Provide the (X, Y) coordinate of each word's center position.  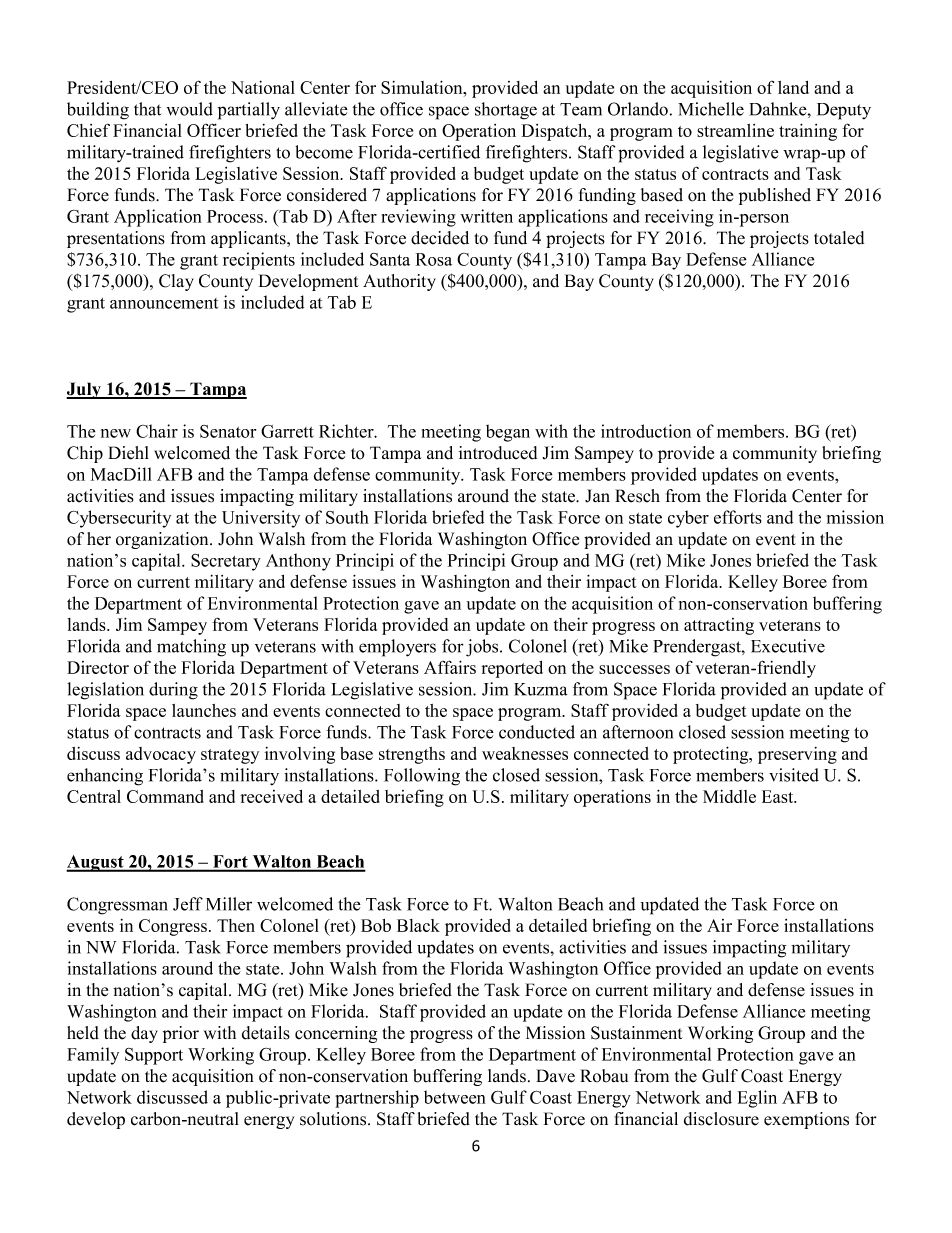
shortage (506, 111)
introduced (498, 453)
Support (154, 1056)
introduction (646, 431)
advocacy (161, 755)
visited (794, 775)
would (189, 109)
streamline (735, 130)
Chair (157, 431)
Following (422, 777)
